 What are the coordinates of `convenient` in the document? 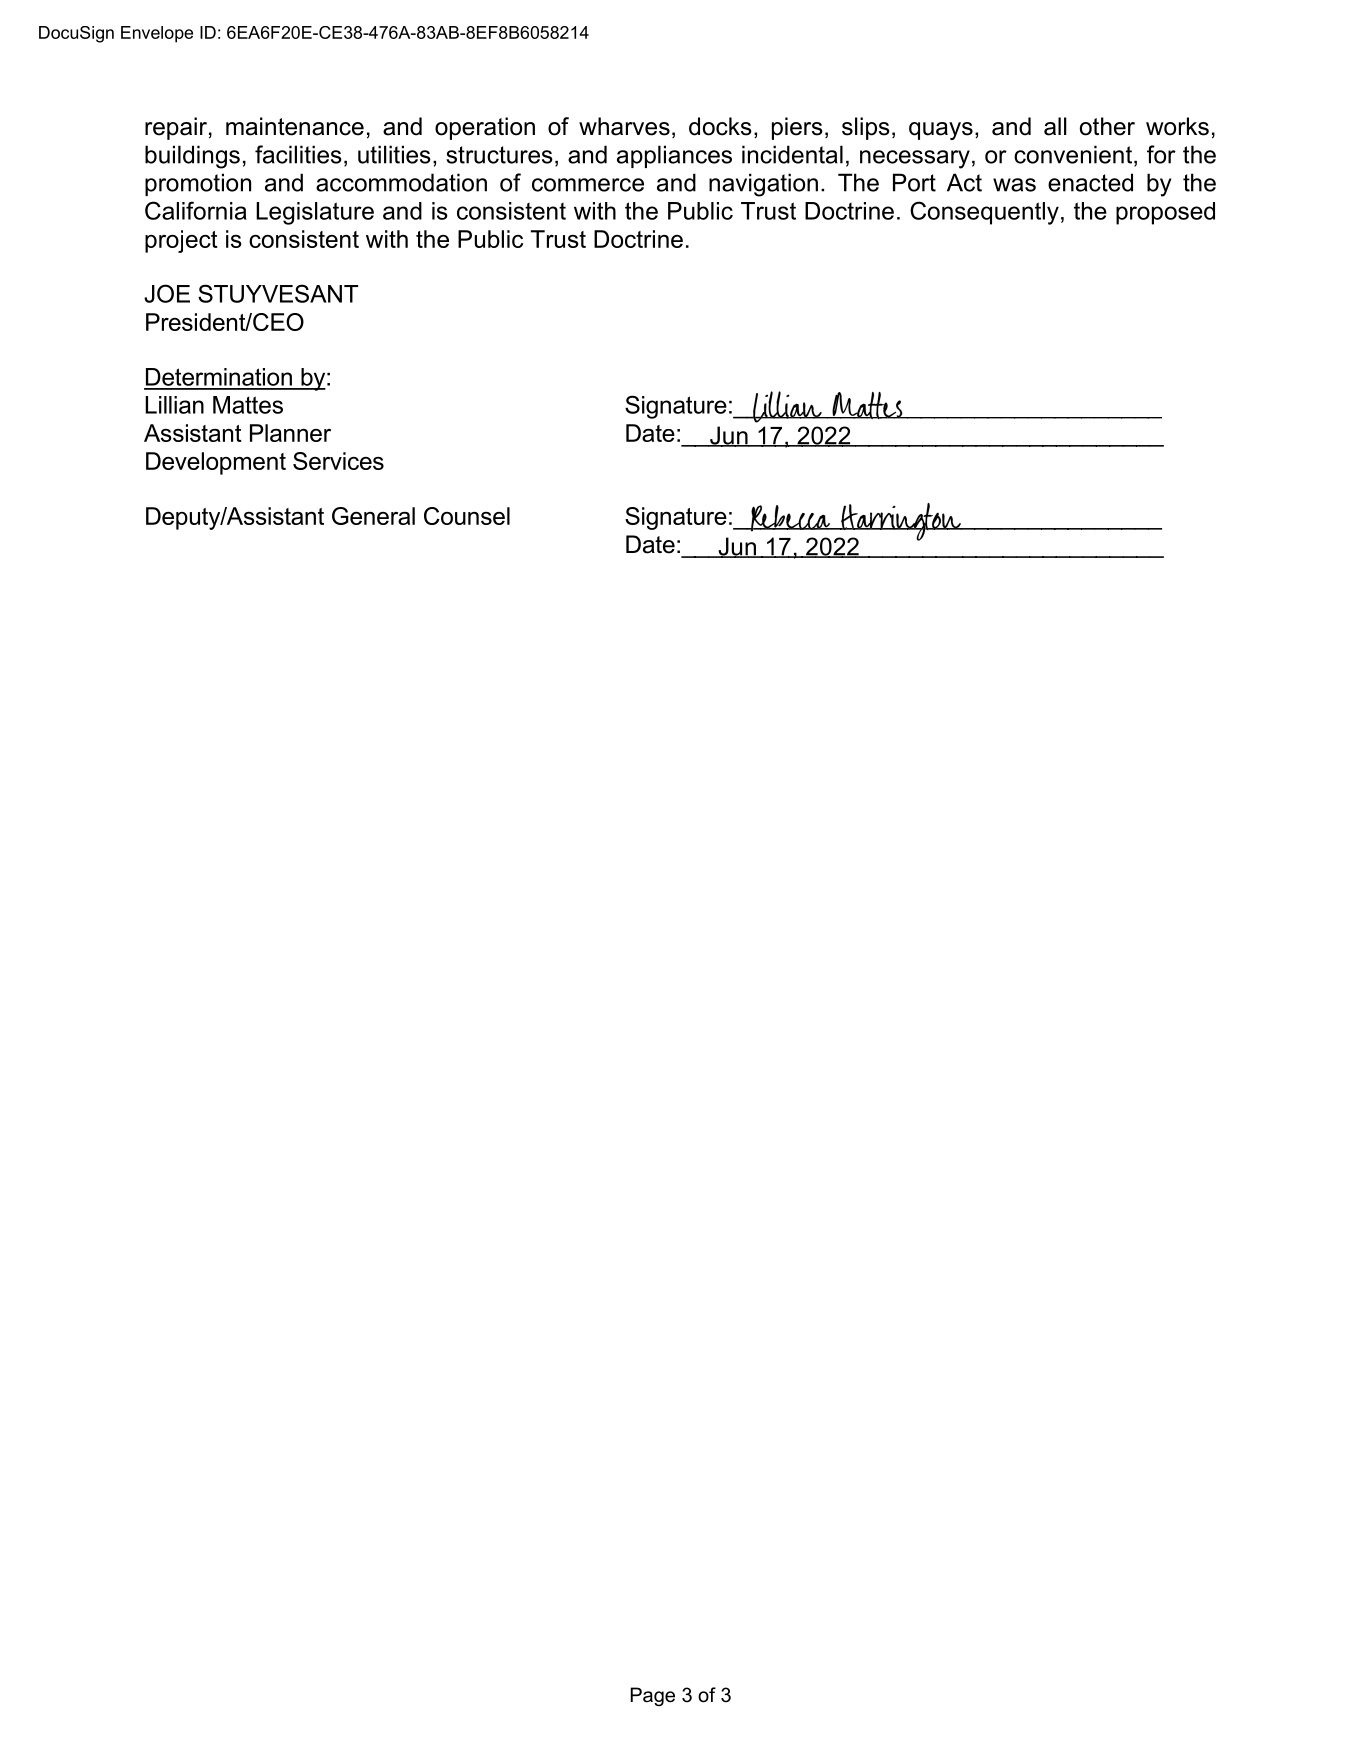 It's located at (1074, 155).
